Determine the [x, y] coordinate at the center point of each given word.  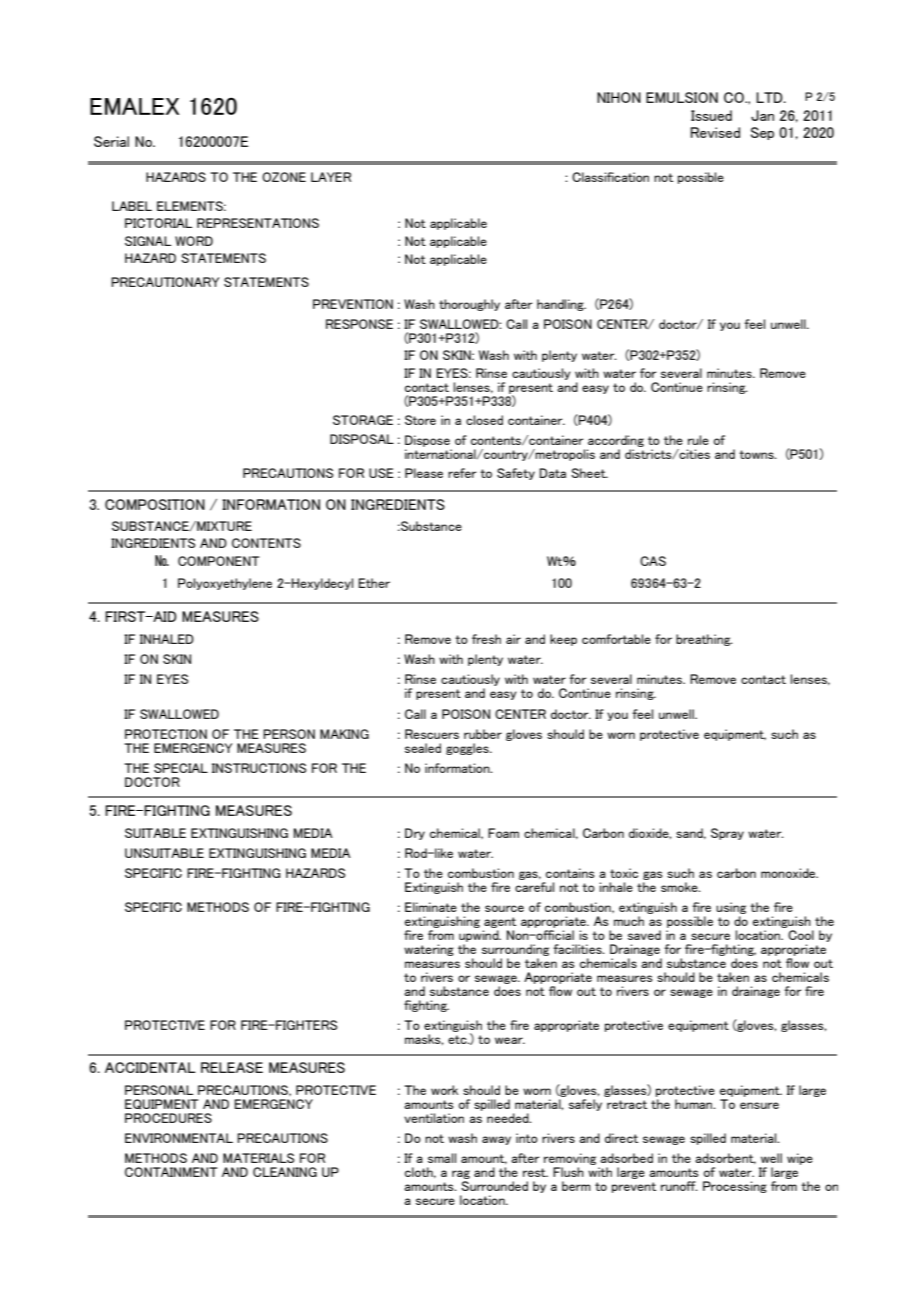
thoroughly [469, 305]
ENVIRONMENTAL [179, 1138]
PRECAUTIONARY [165, 282]
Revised [715, 132]
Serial [111, 141]
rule [698, 440]
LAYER [331, 177]
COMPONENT [218, 561]
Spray [727, 834]
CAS [653, 561]
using [731, 908]
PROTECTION [166, 734]
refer [462, 473]
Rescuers [432, 734]
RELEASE [232, 1067]
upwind [480, 936]
